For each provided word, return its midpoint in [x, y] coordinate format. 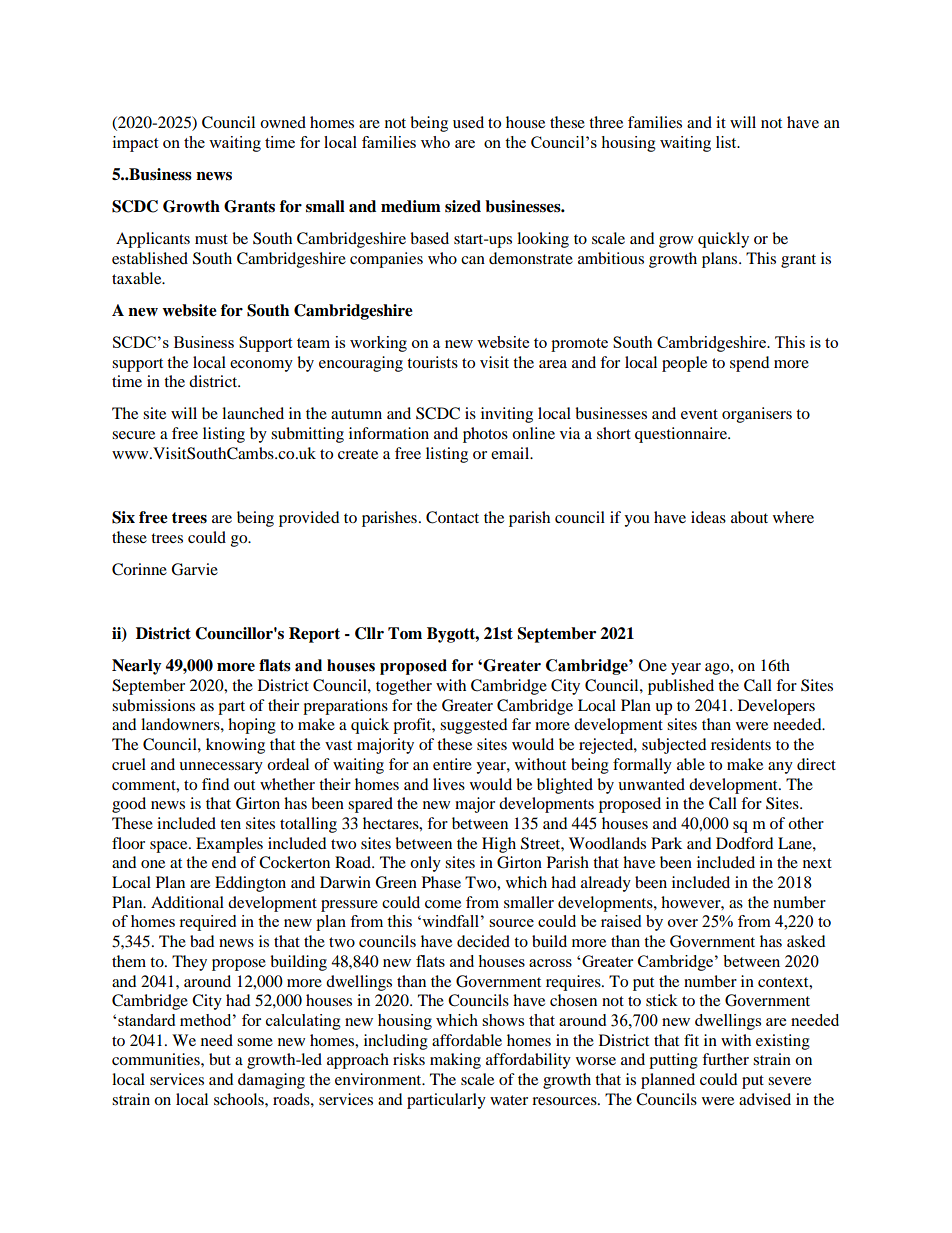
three [606, 122]
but [220, 1059]
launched [253, 413]
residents [741, 744]
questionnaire [682, 435]
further [725, 1059]
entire [452, 764]
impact [135, 144]
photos [485, 435]
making [455, 1061]
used [468, 122]
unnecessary [221, 768]
